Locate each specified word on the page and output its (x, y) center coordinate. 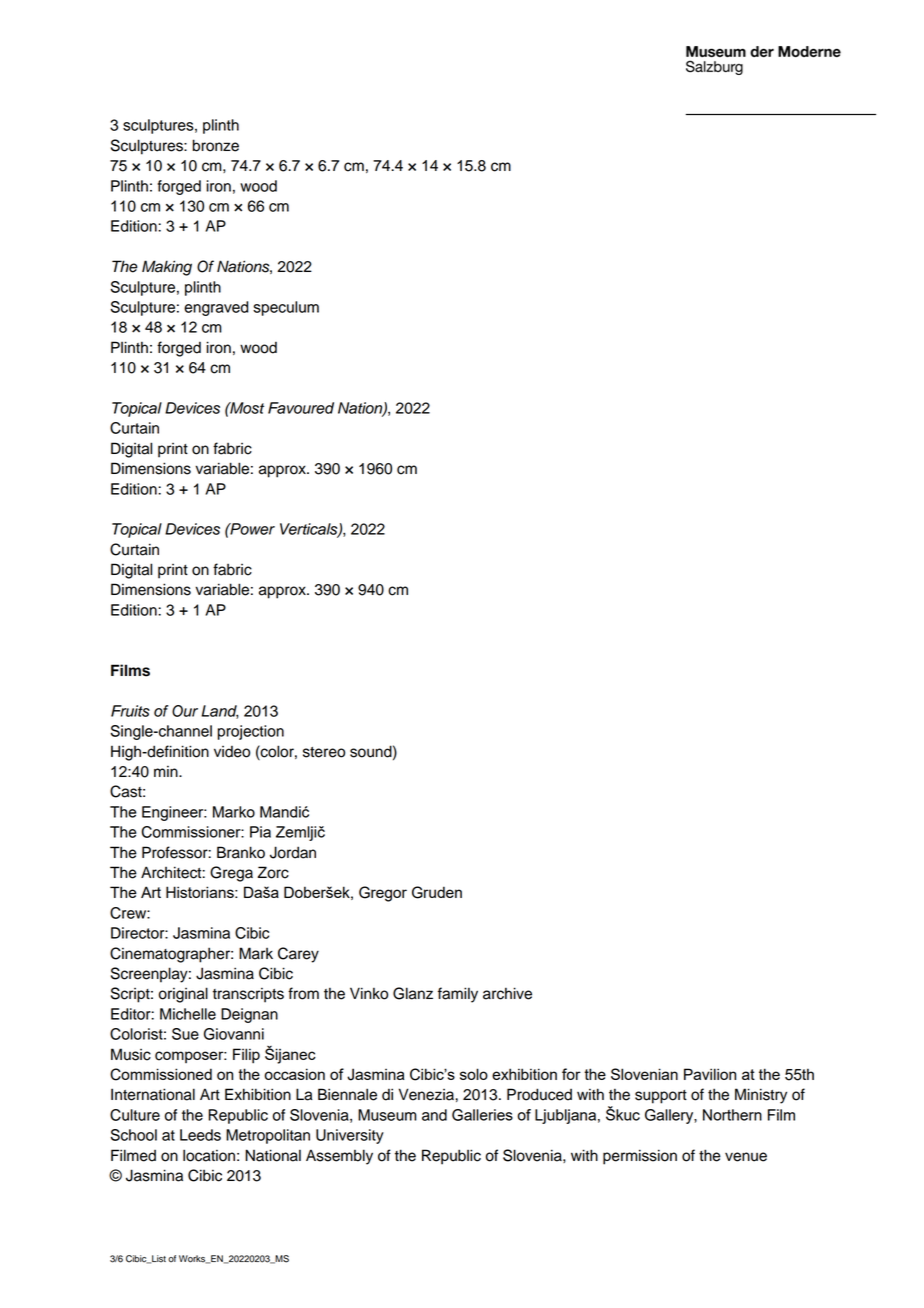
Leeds (200, 1135)
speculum (286, 308)
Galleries (482, 1115)
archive (507, 993)
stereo (324, 752)
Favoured (301, 408)
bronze (216, 145)
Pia (260, 832)
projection (251, 732)
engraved (216, 308)
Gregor (383, 894)
